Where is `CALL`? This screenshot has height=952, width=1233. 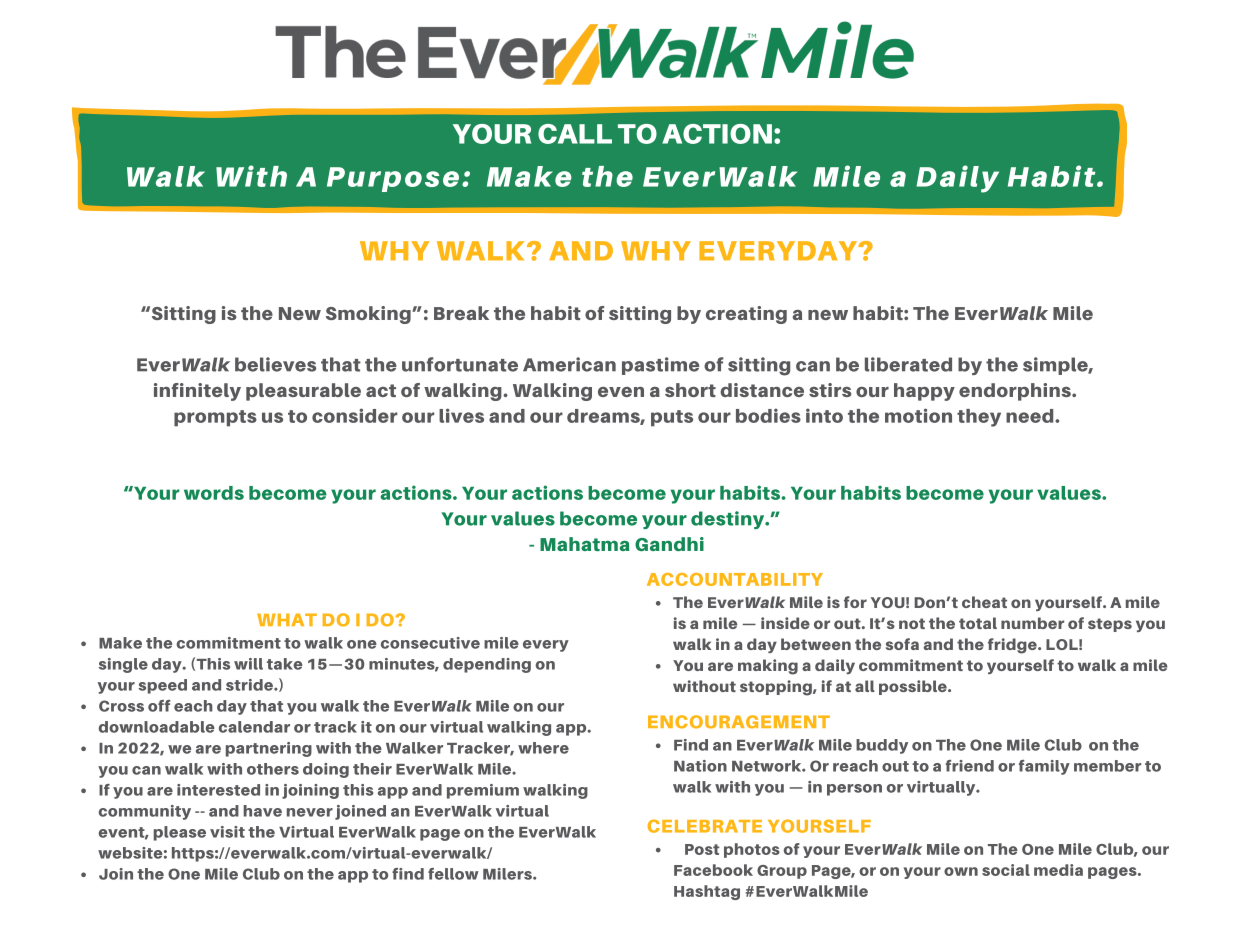
CALL is located at coordinates (575, 134).
